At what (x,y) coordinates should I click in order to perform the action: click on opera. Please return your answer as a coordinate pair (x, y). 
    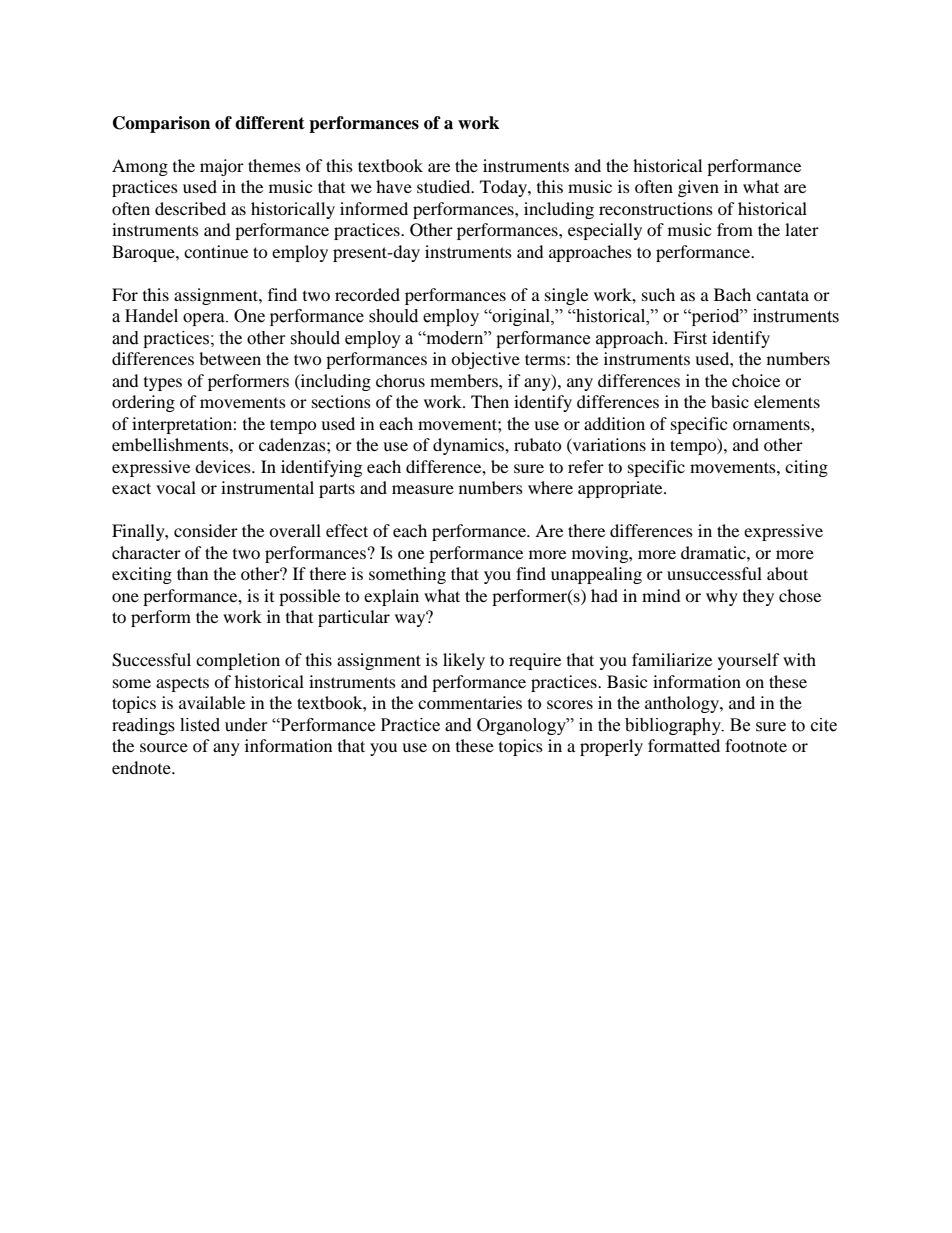
    Looking at the image, I should click on (205, 319).
